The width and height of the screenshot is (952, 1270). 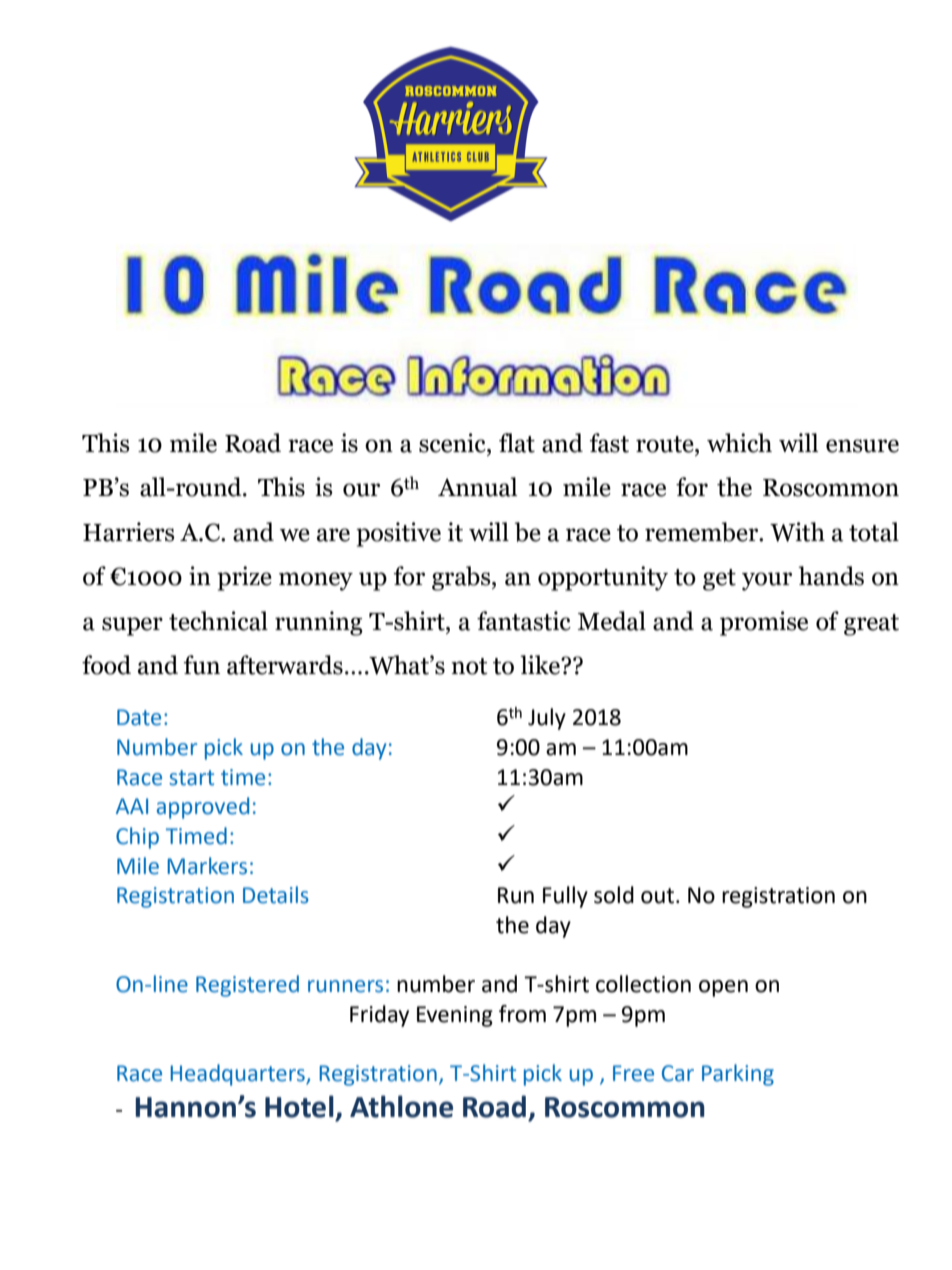 What do you see at coordinates (739, 443) in the screenshot?
I see `which` at bounding box center [739, 443].
